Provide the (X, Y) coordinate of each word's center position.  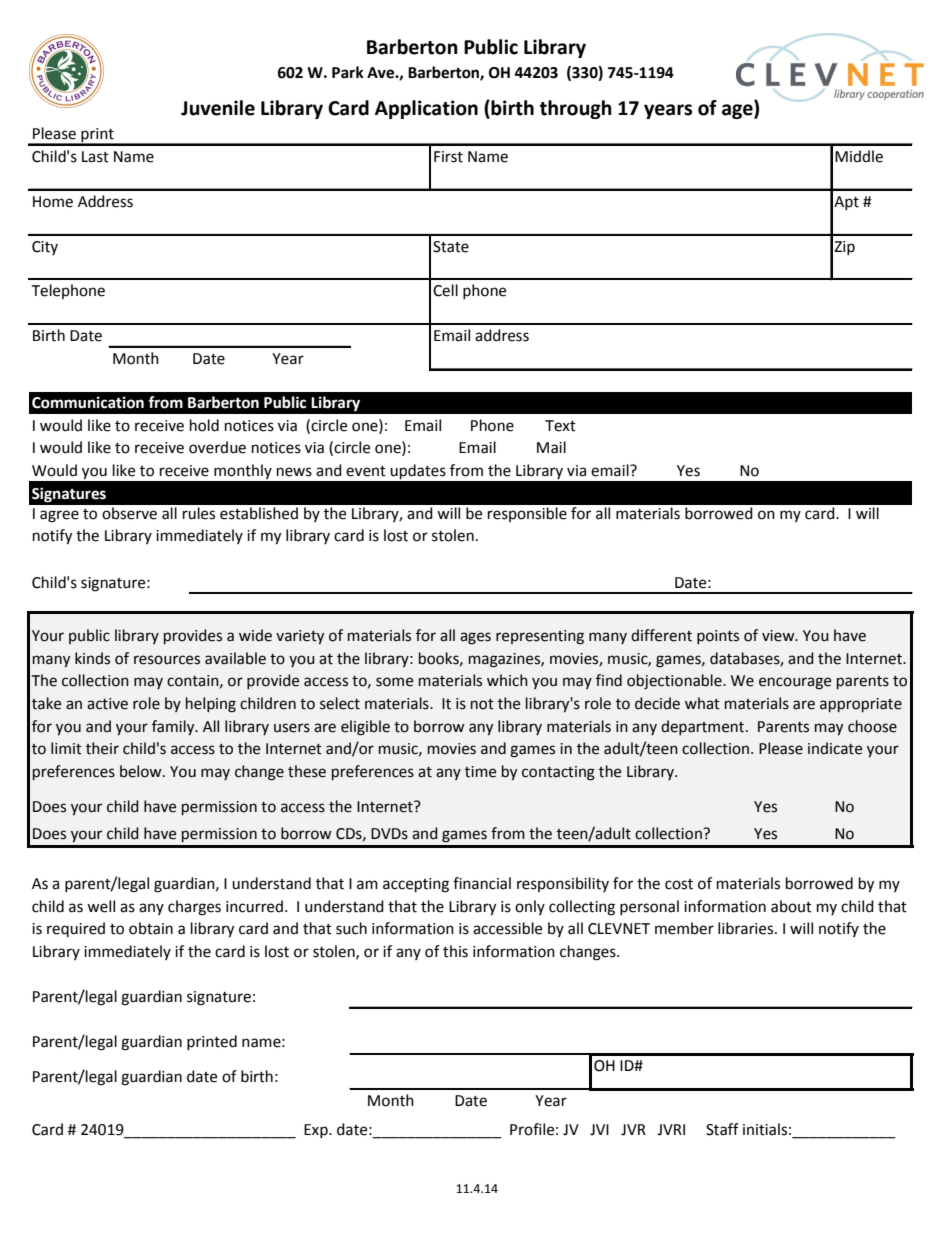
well (101, 906)
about (791, 906)
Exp (317, 1131)
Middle (859, 156)
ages (475, 638)
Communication (88, 402)
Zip (844, 248)
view (779, 636)
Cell (445, 290)
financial (482, 883)
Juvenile (218, 108)
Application (426, 109)
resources (167, 660)
